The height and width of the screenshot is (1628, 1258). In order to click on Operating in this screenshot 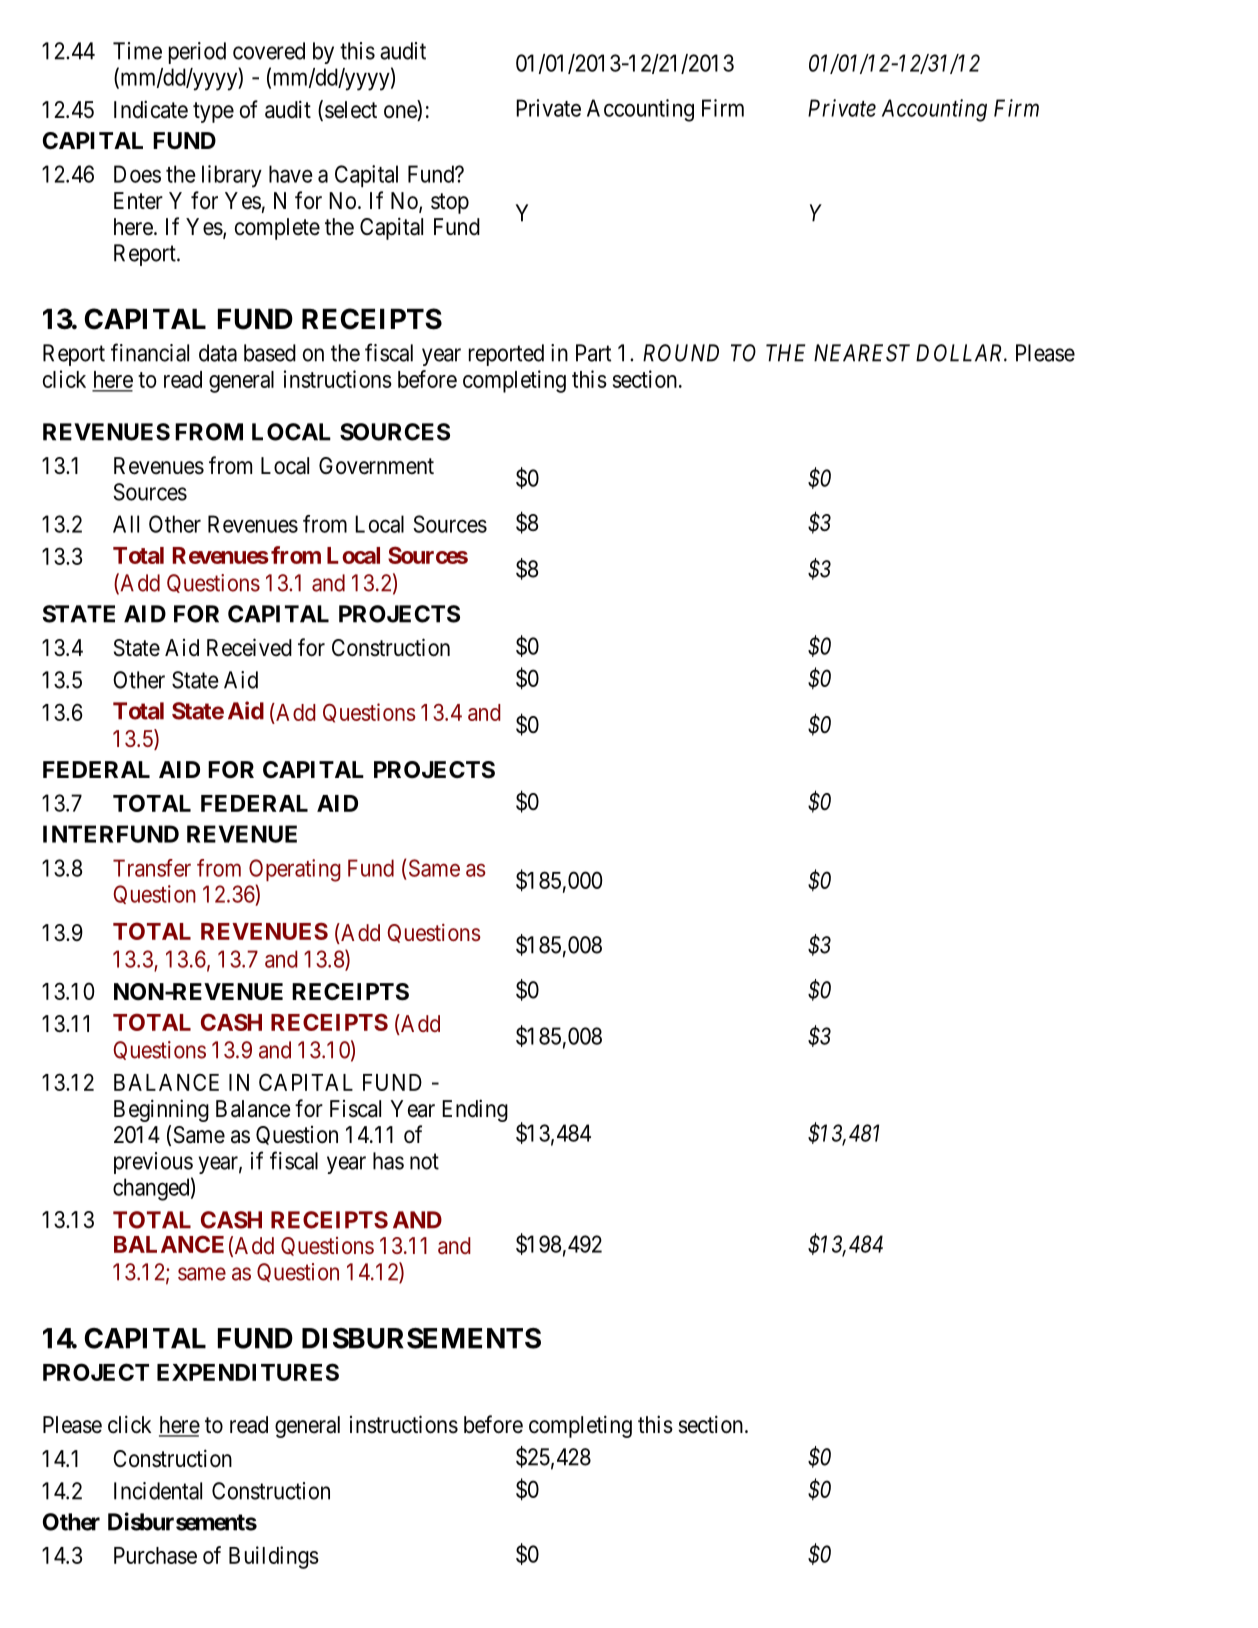, I will do `click(295, 870)`.
